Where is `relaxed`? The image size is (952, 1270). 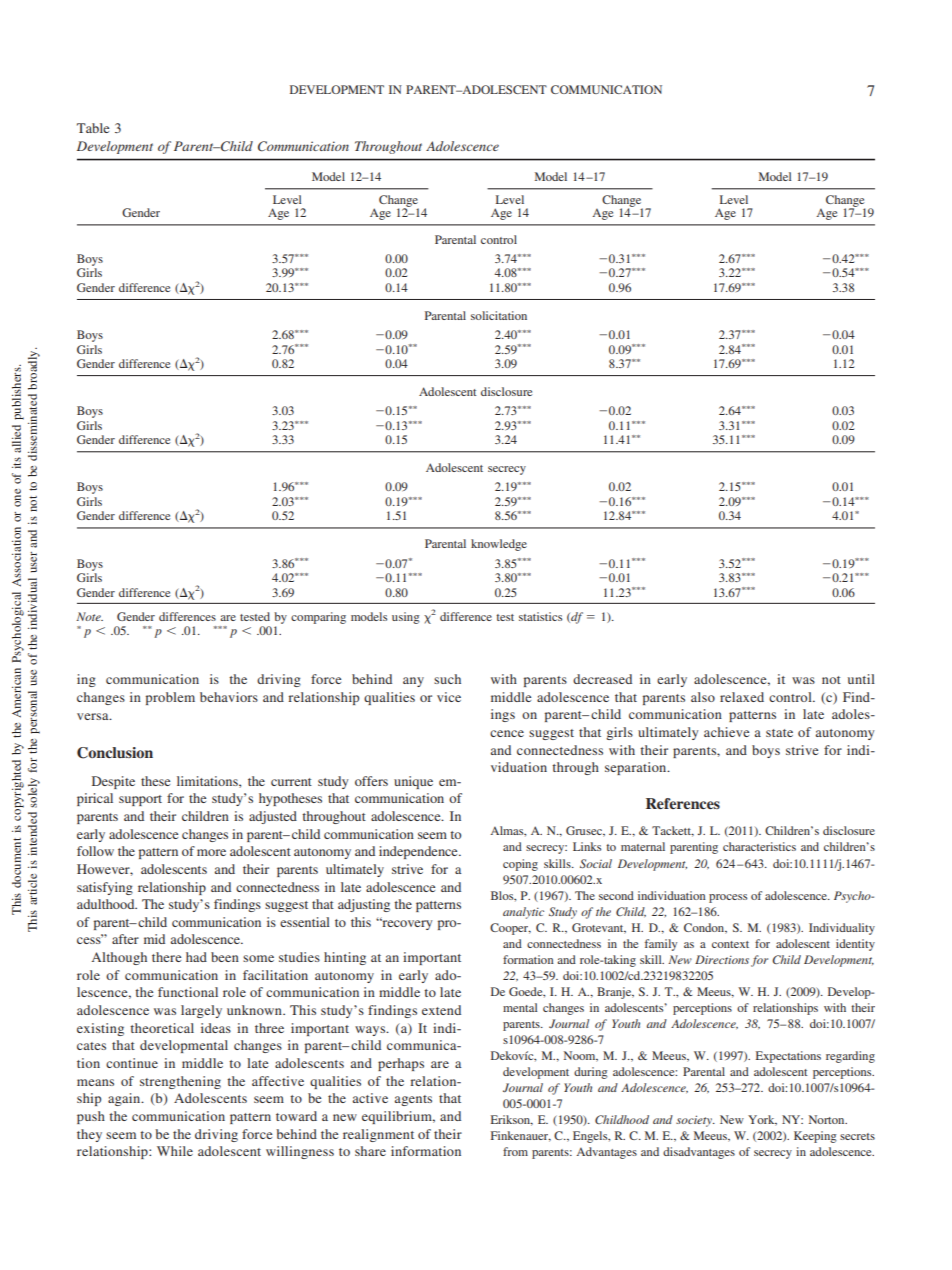
relaxed is located at coordinates (742, 697).
